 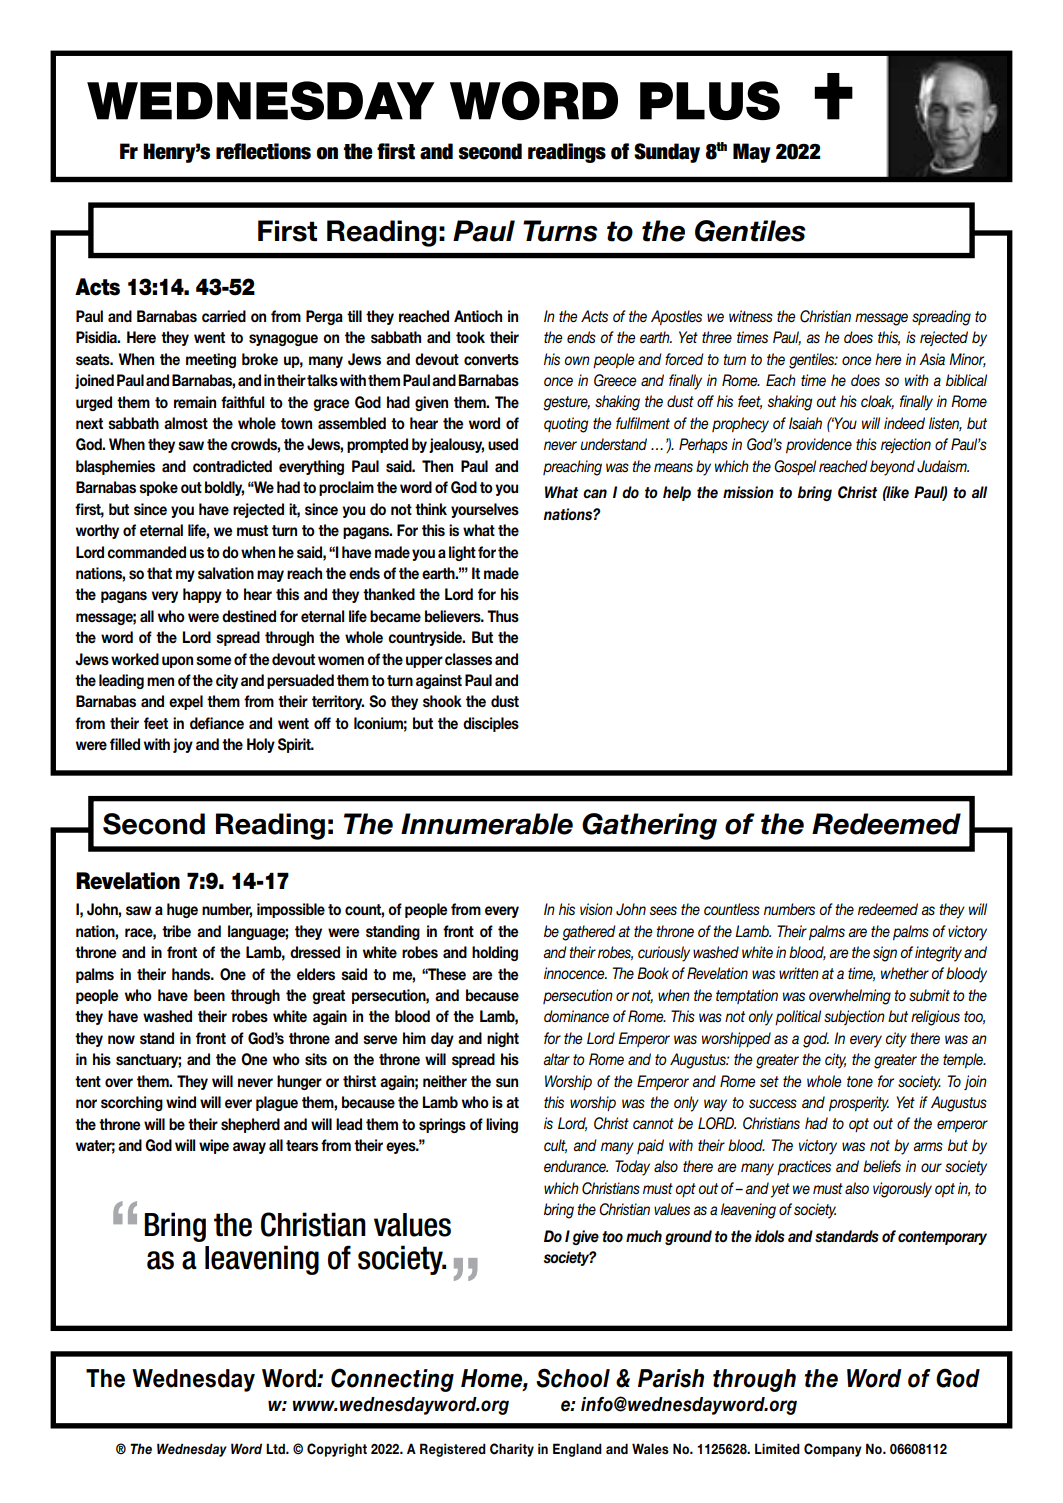 I want to click on Ltd, so click(x=276, y=1448).
